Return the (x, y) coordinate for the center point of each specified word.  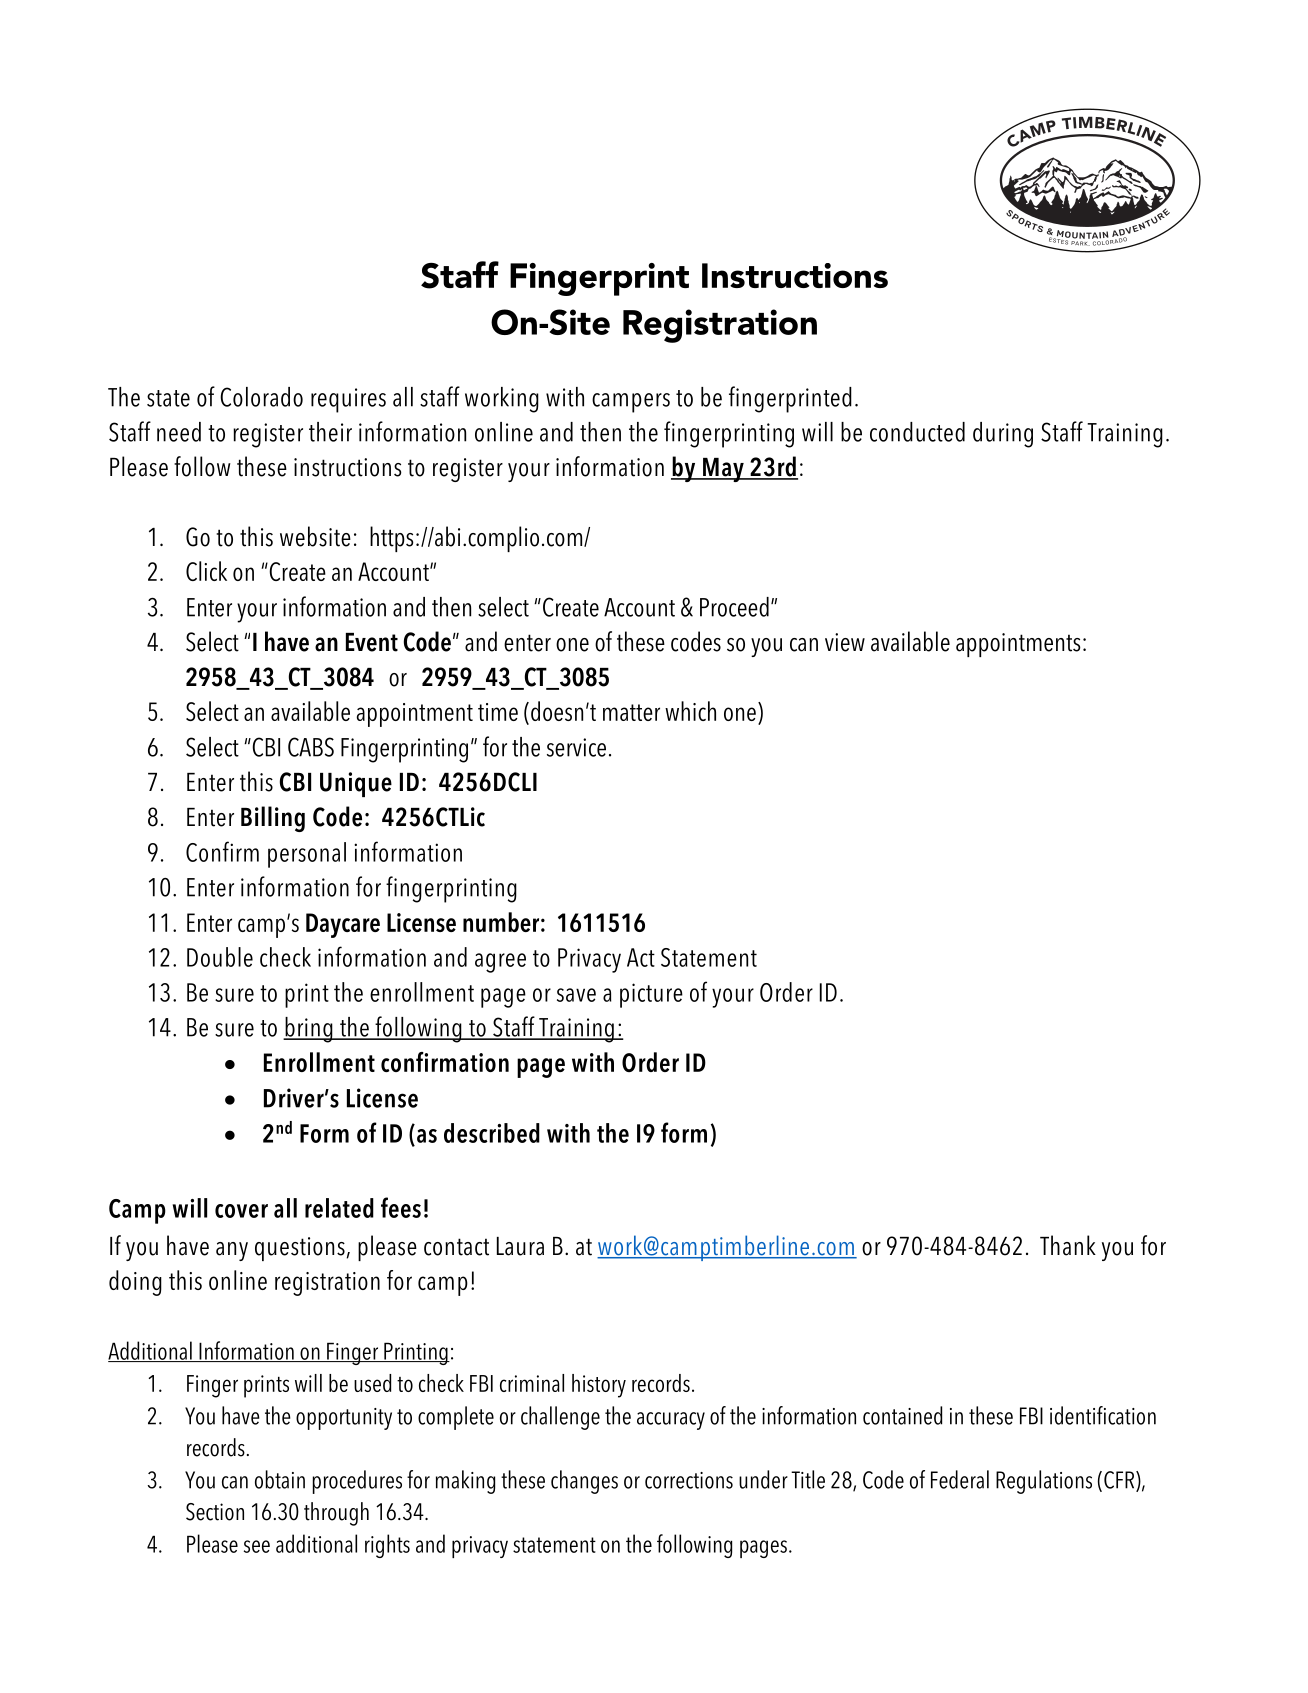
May (723, 470)
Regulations (1044, 1482)
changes (584, 1482)
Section (215, 1512)
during (1003, 435)
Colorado (261, 397)
